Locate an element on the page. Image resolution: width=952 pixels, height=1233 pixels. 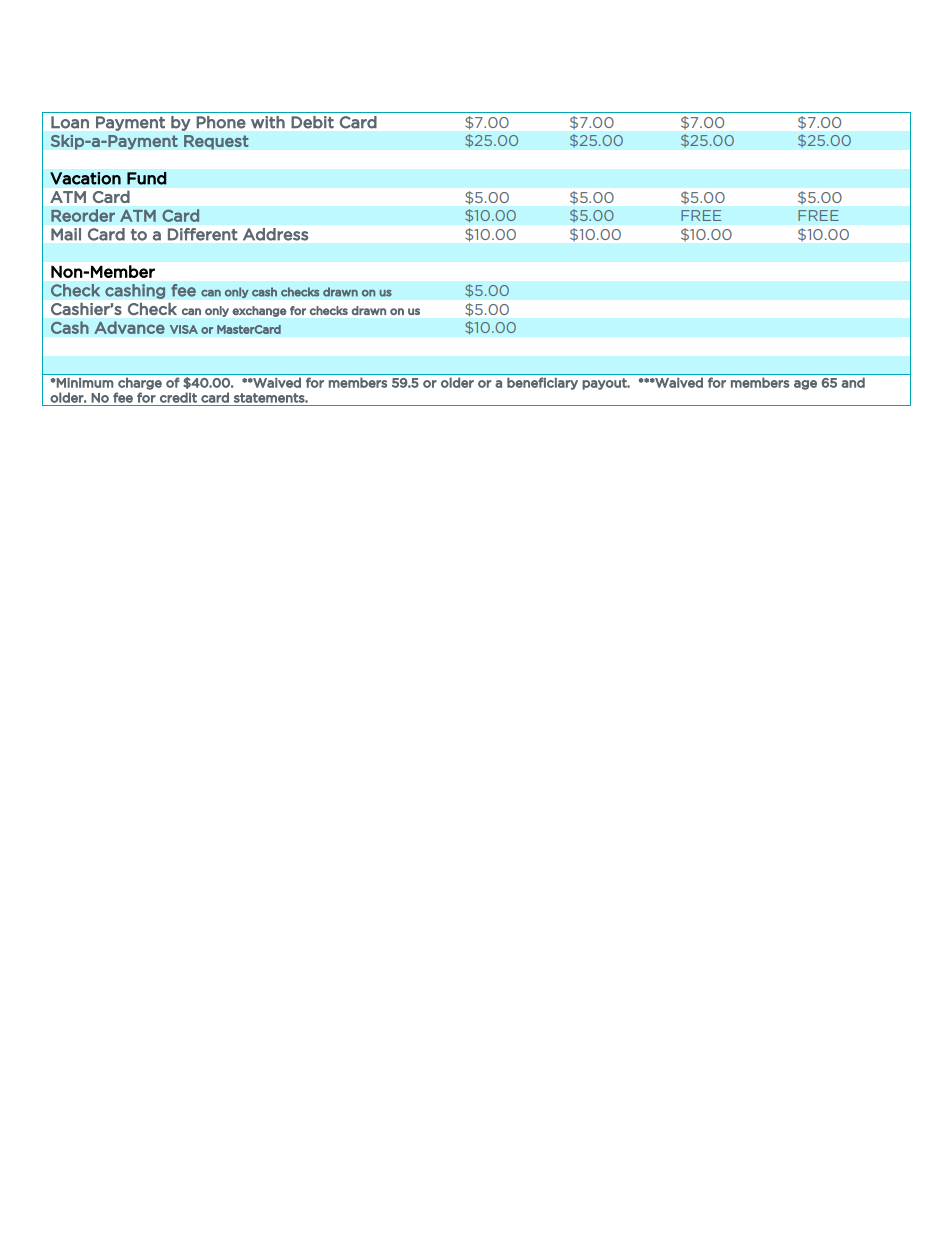
credit is located at coordinates (178, 397).
